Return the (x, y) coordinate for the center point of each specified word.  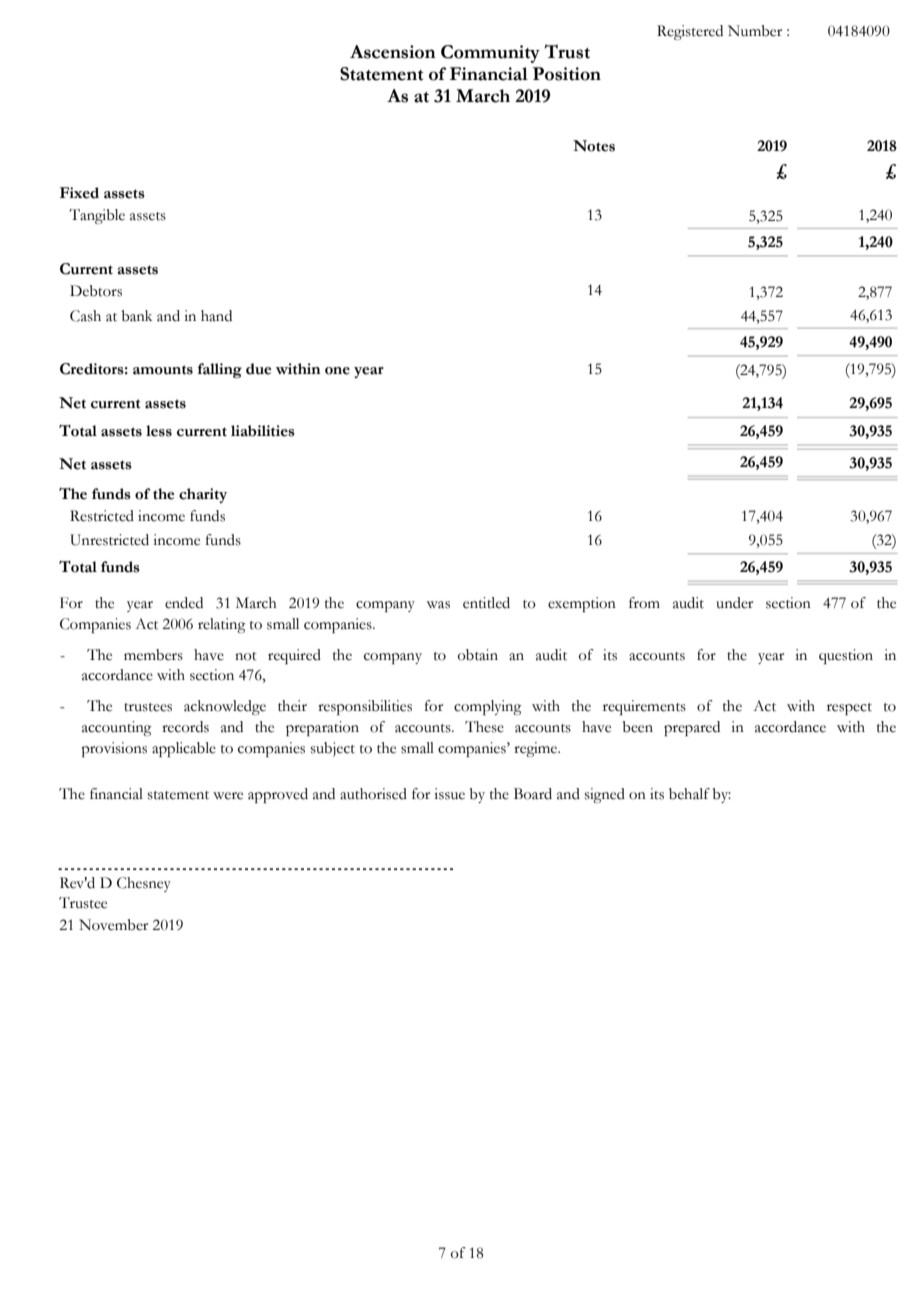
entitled (486, 603)
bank (137, 316)
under (734, 603)
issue (449, 794)
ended (184, 603)
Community (490, 54)
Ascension (393, 52)
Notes (594, 146)
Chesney (144, 884)
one (337, 371)
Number (755, 31)
